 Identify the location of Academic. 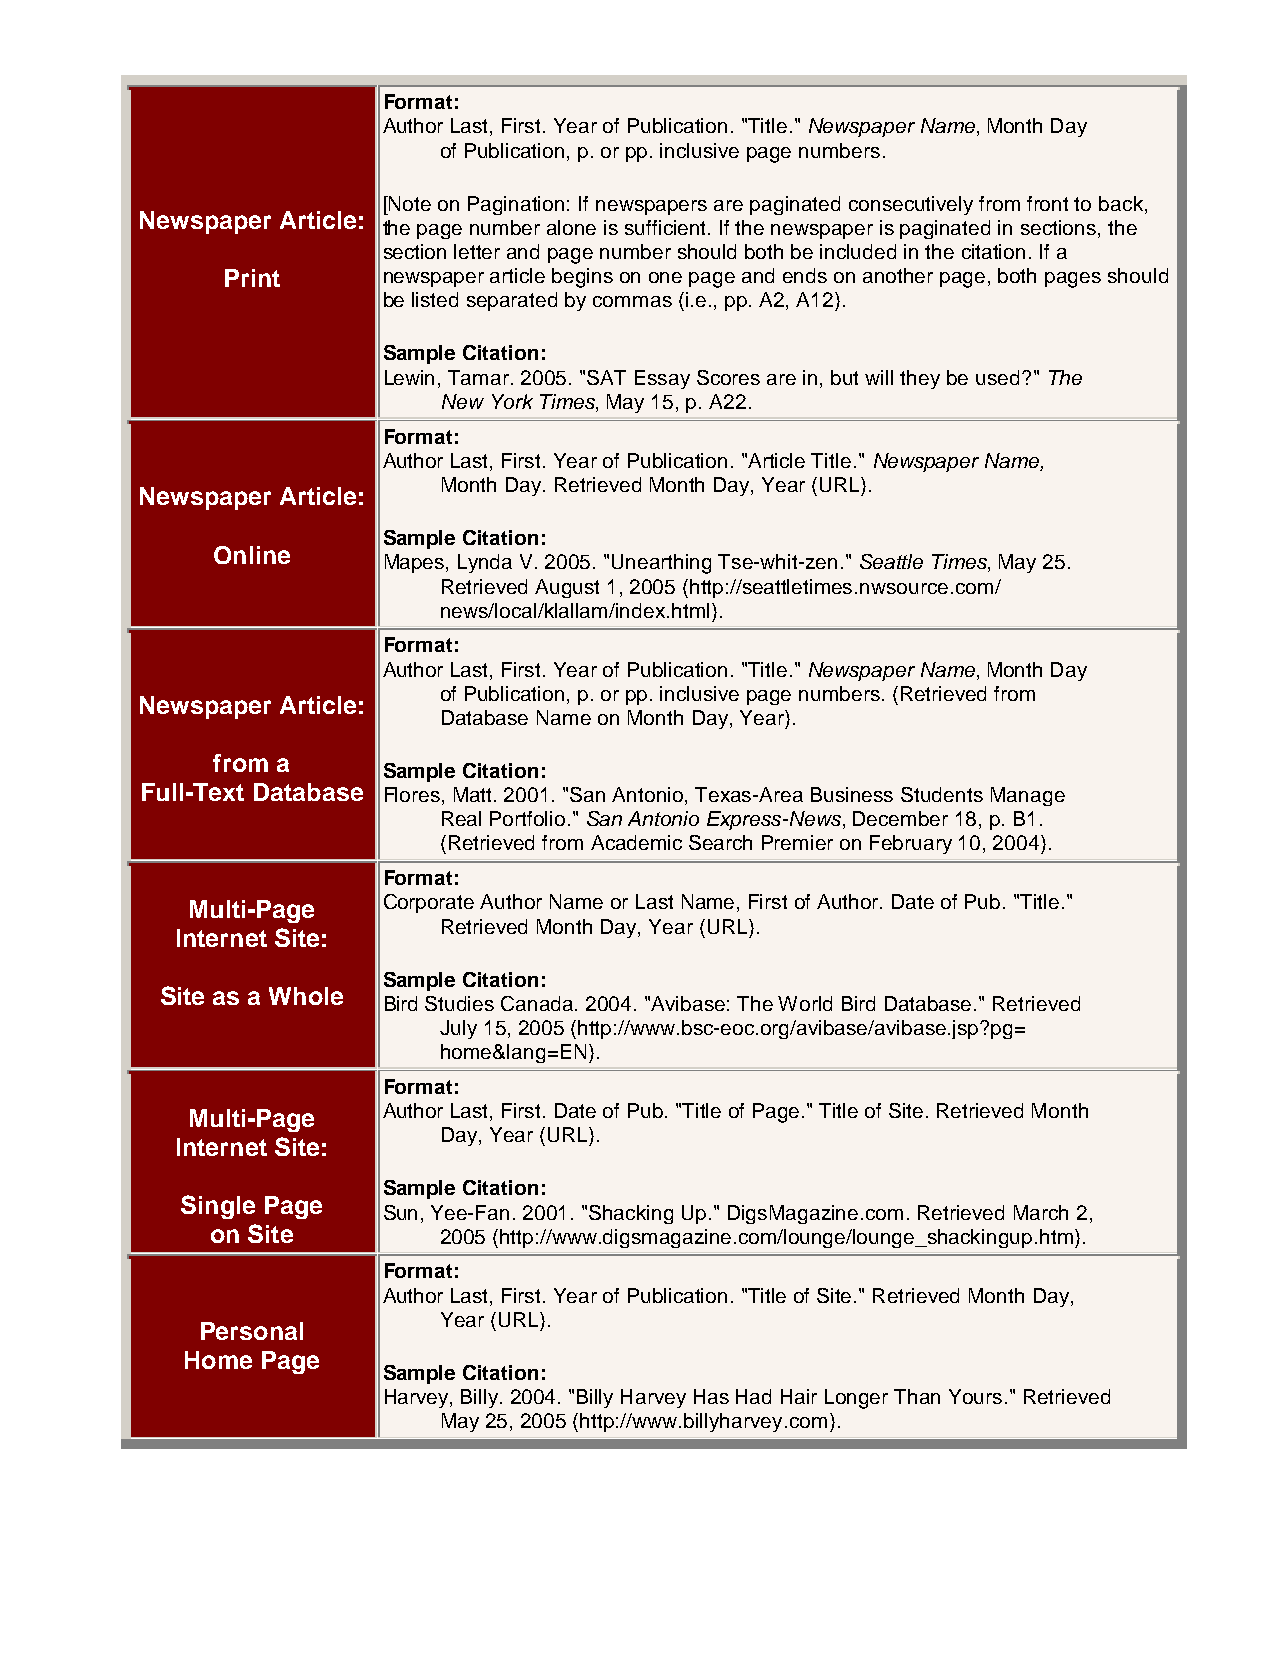
(636, 842).
